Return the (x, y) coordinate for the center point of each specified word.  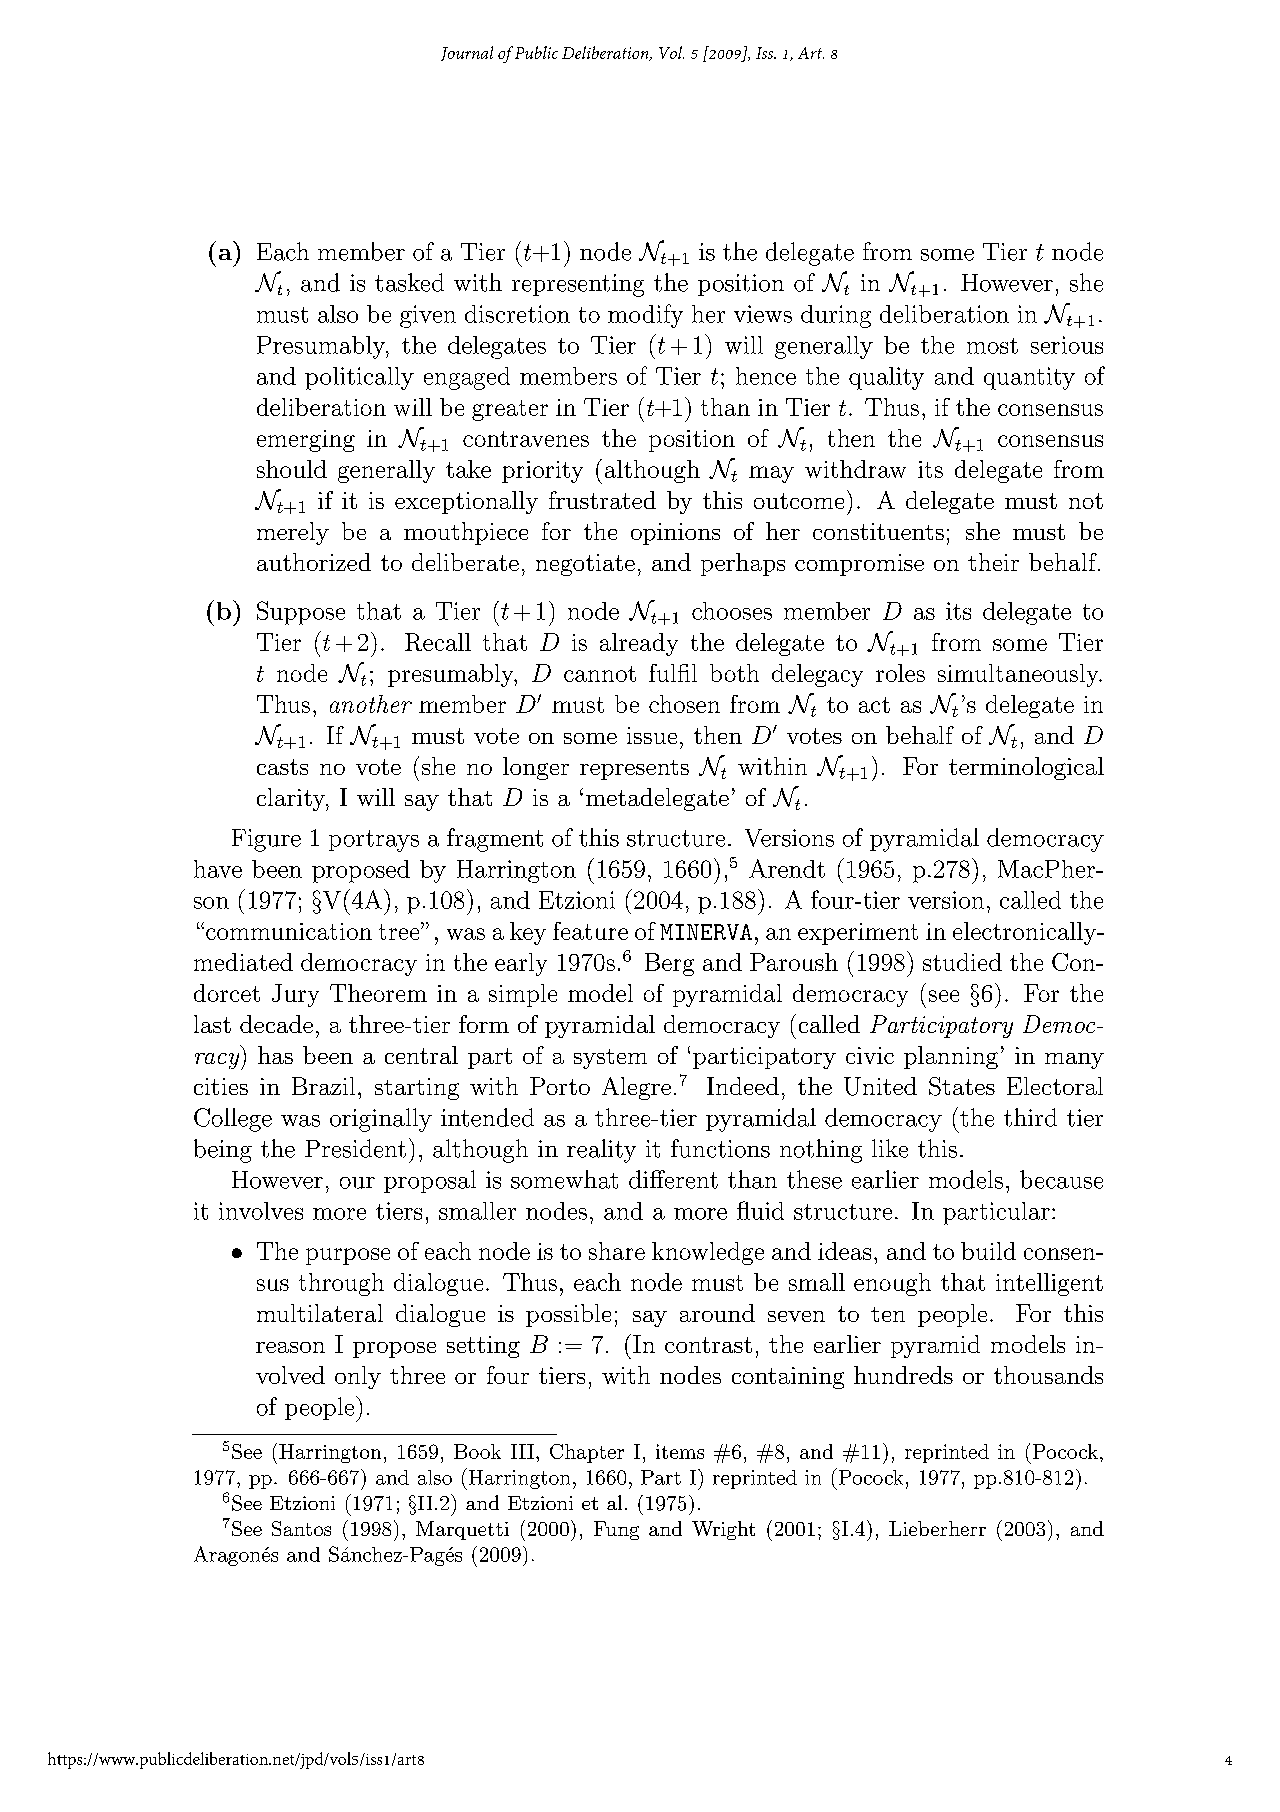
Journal (467, 53)
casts (282, 767)
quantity (1029, 378)
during (836, 316)
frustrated (602, 500)
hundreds (903, 1375)
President (355, 1148)
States (962, 1086)
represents (634, 770)
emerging (306, 441)
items (680, 1451)
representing (578, 285)
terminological (1026, 768)
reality (601, 1151)
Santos (301, 1528)
